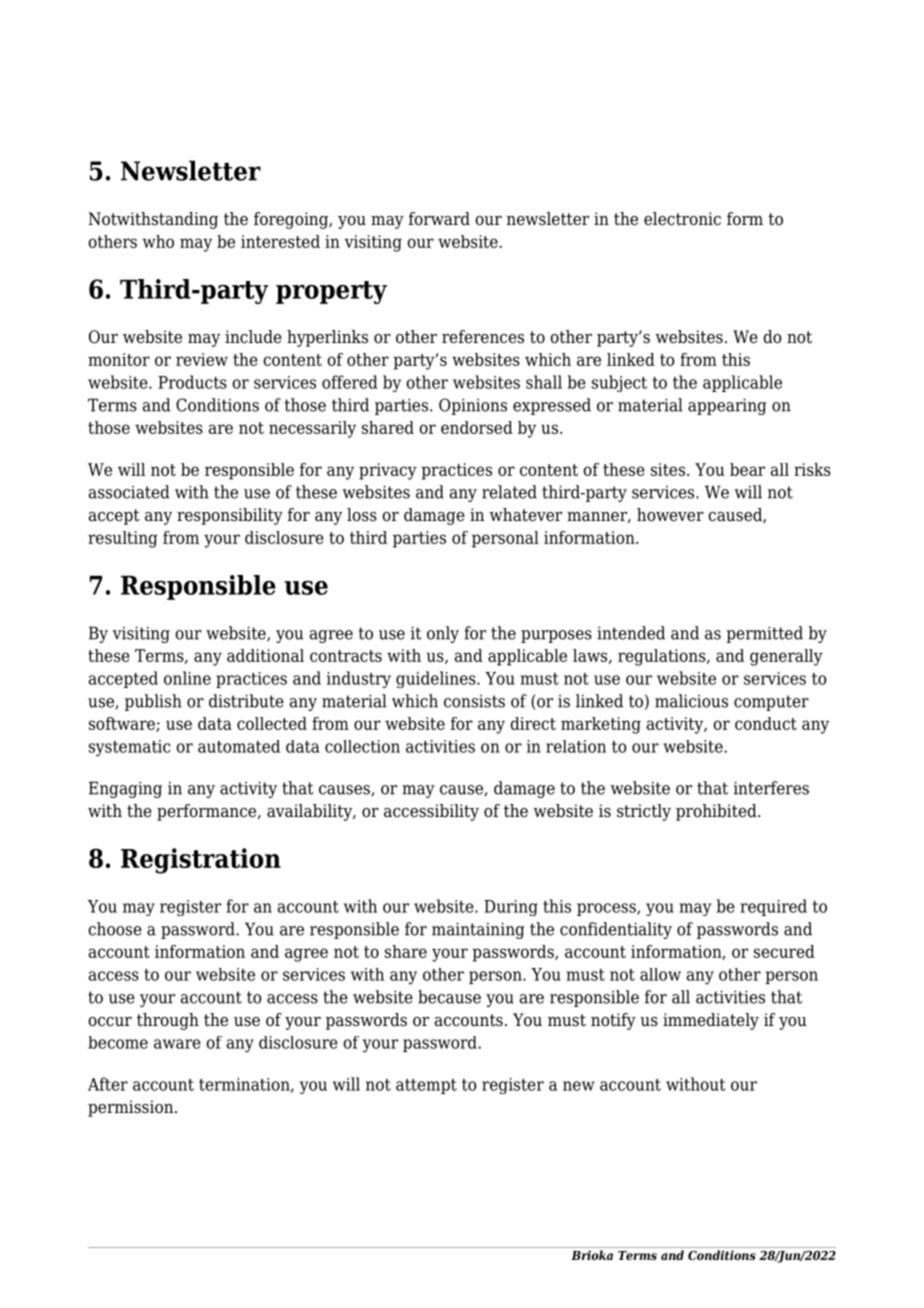 This page has height=1308, width=924. Describe the element at coordinates (158, 241) in the page. I see `who` at that location.
